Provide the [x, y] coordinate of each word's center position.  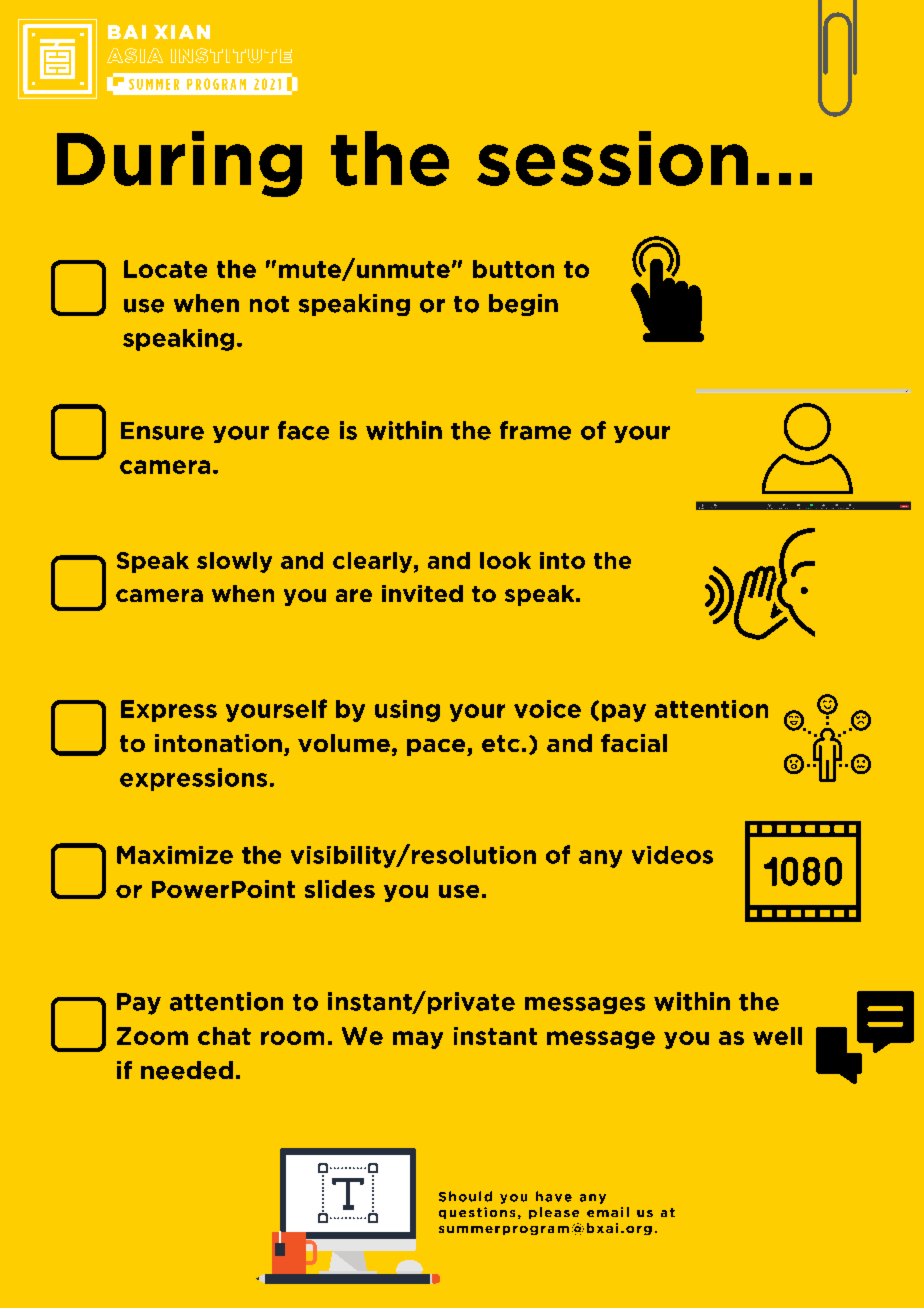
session [612, 158]
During [179, 164]
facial [634, 743]
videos [672, 855]
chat [224, 1036]
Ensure [162, 431]
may [418, 1040]
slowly [234, 562]
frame [535, 430]
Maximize [175, 855]
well [777, 1036]
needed [187, 1070]
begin [523, 305]
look [505, 560]
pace [437, 747]
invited [422, 593]
